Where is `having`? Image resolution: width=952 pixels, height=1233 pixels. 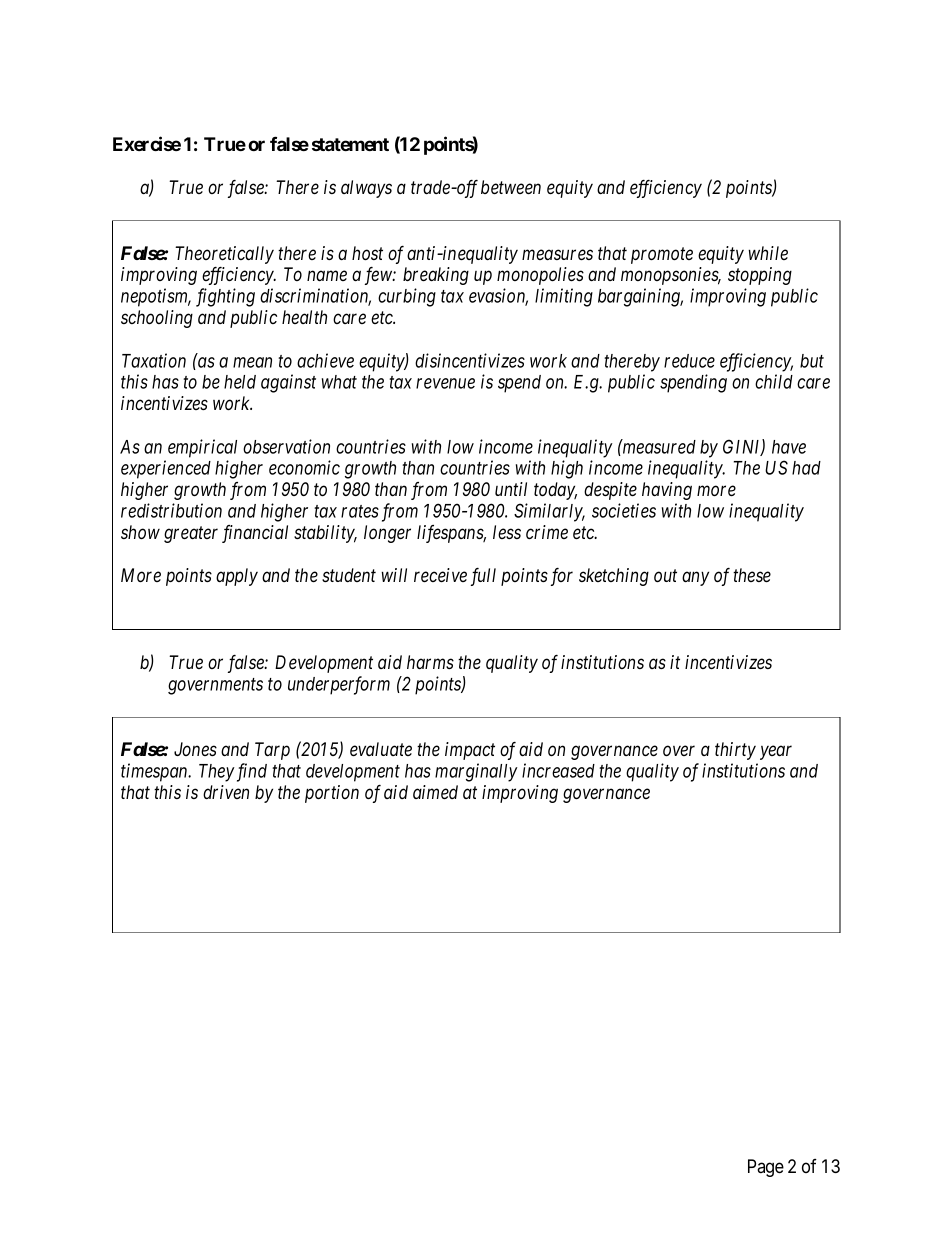
having is located at coordinates (667, 491).
